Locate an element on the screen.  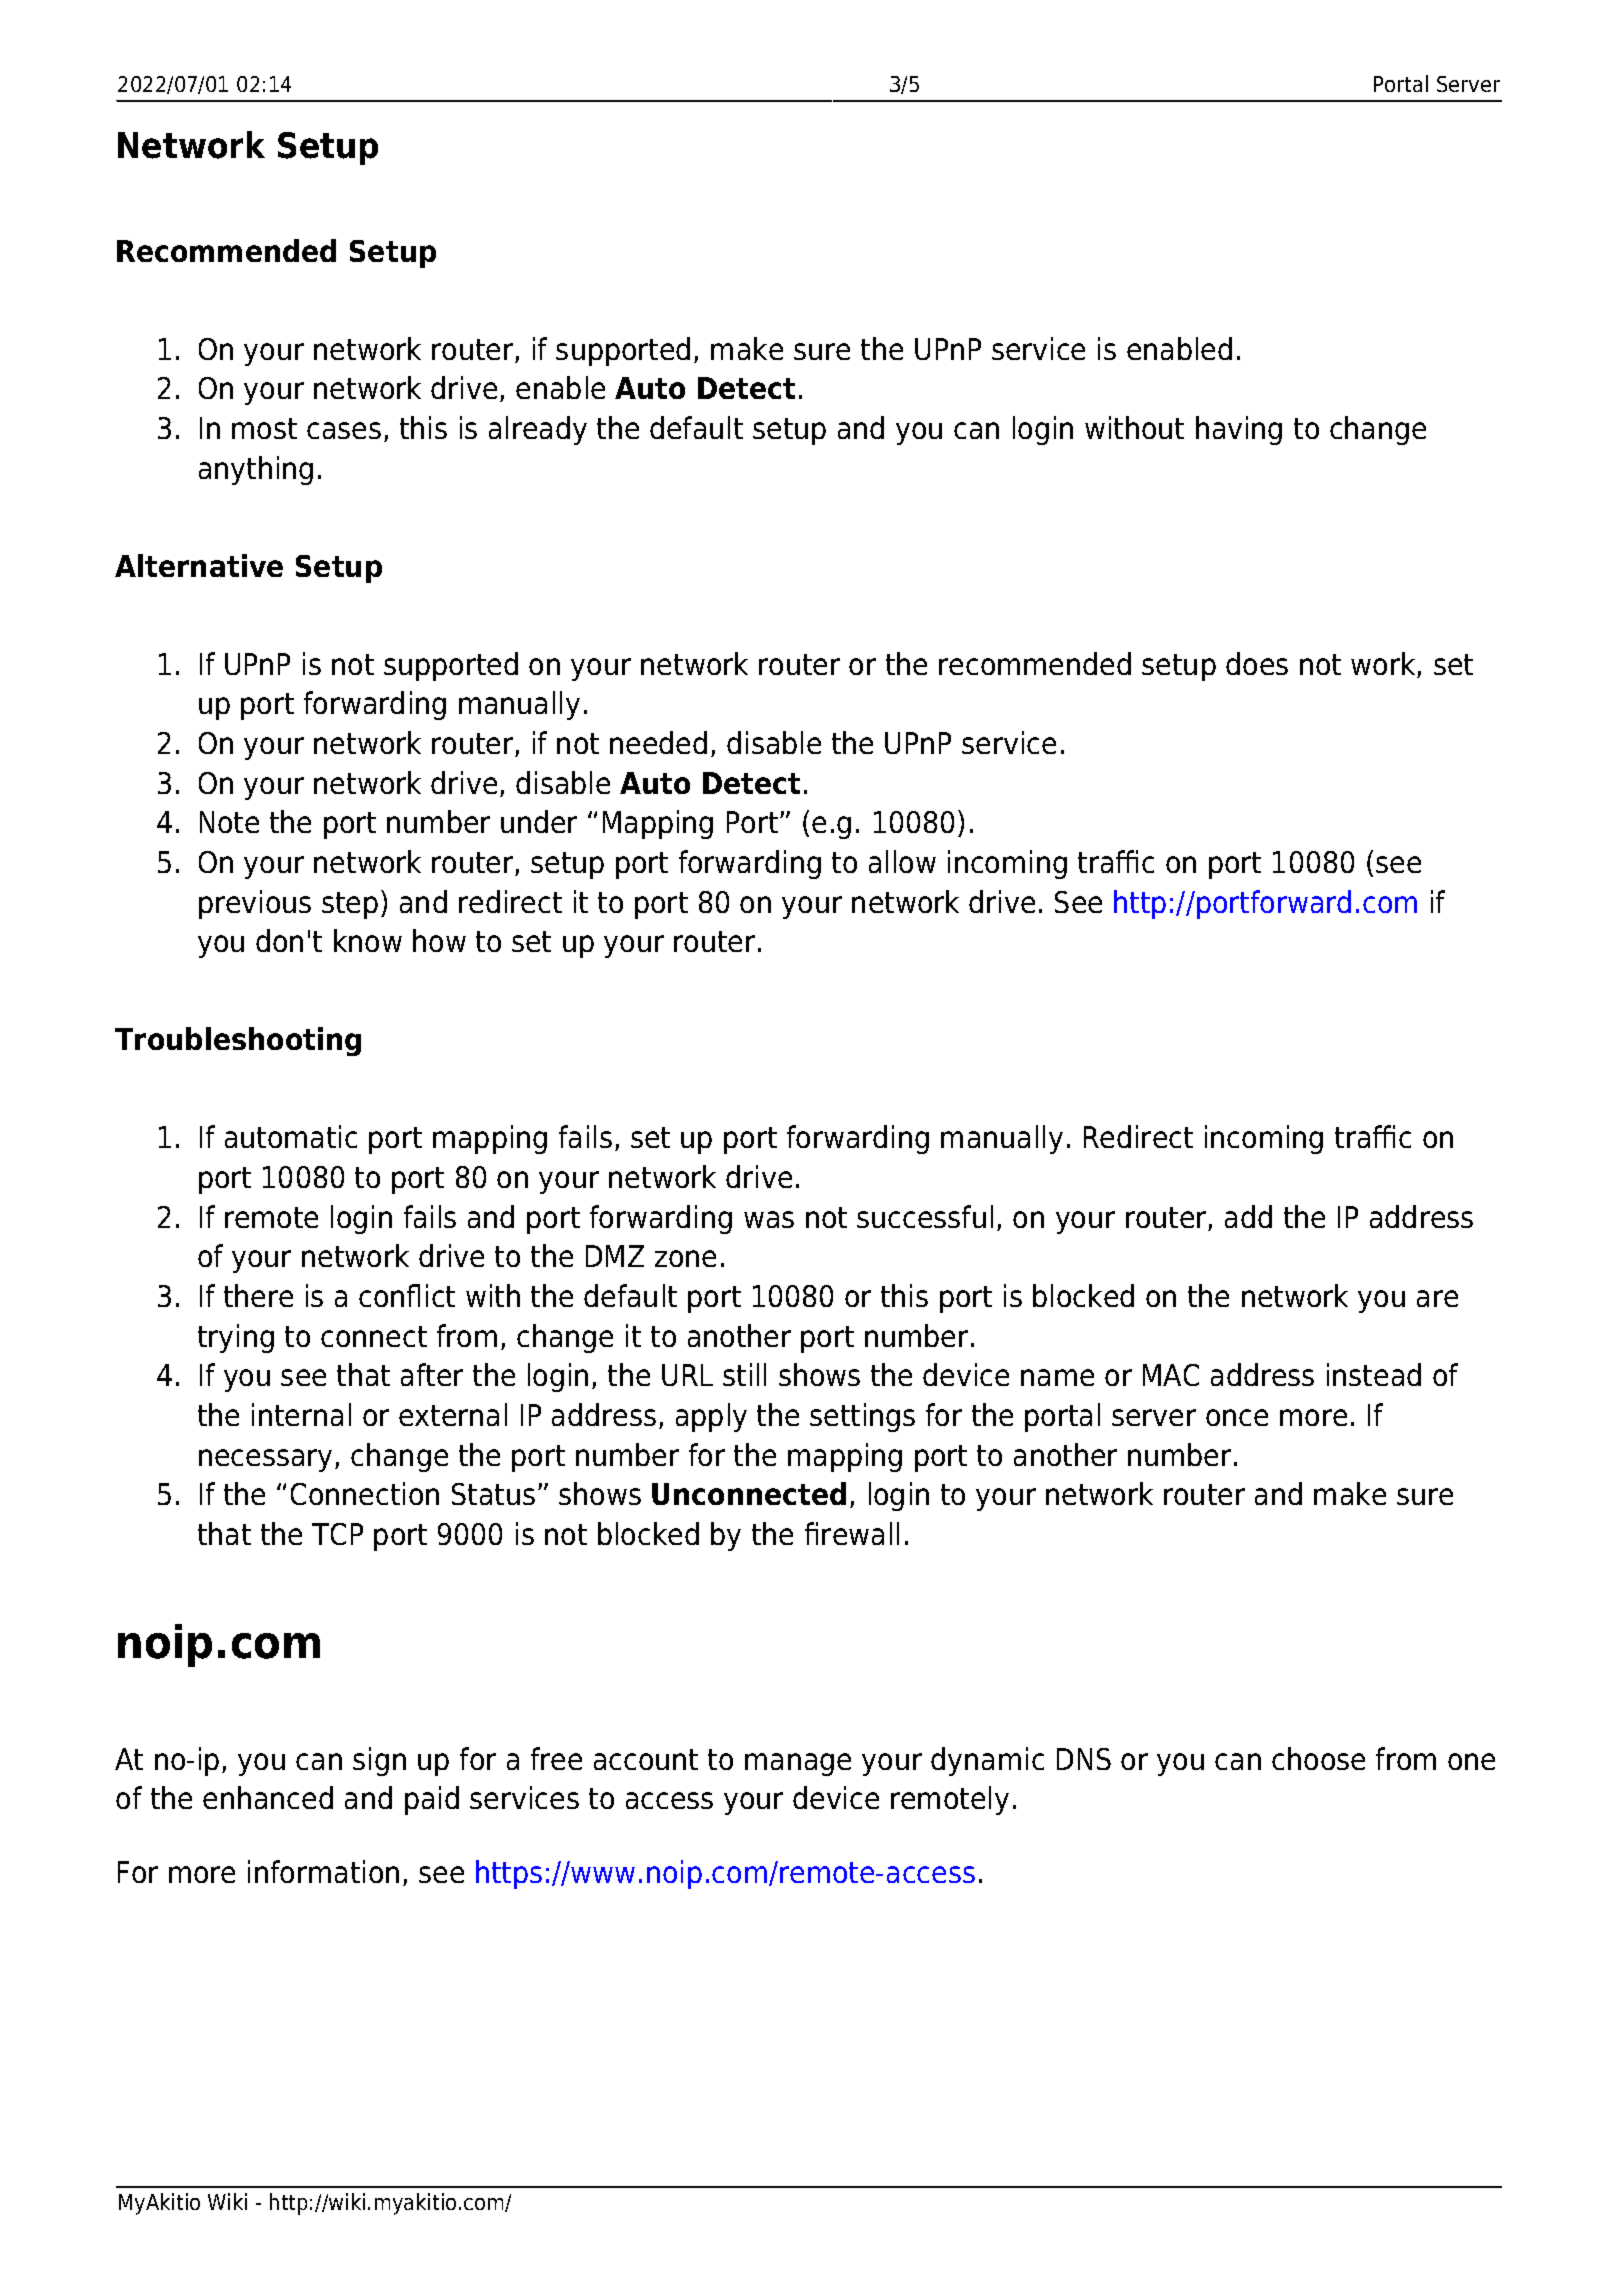
still is located at coordinates (744, 1374).
